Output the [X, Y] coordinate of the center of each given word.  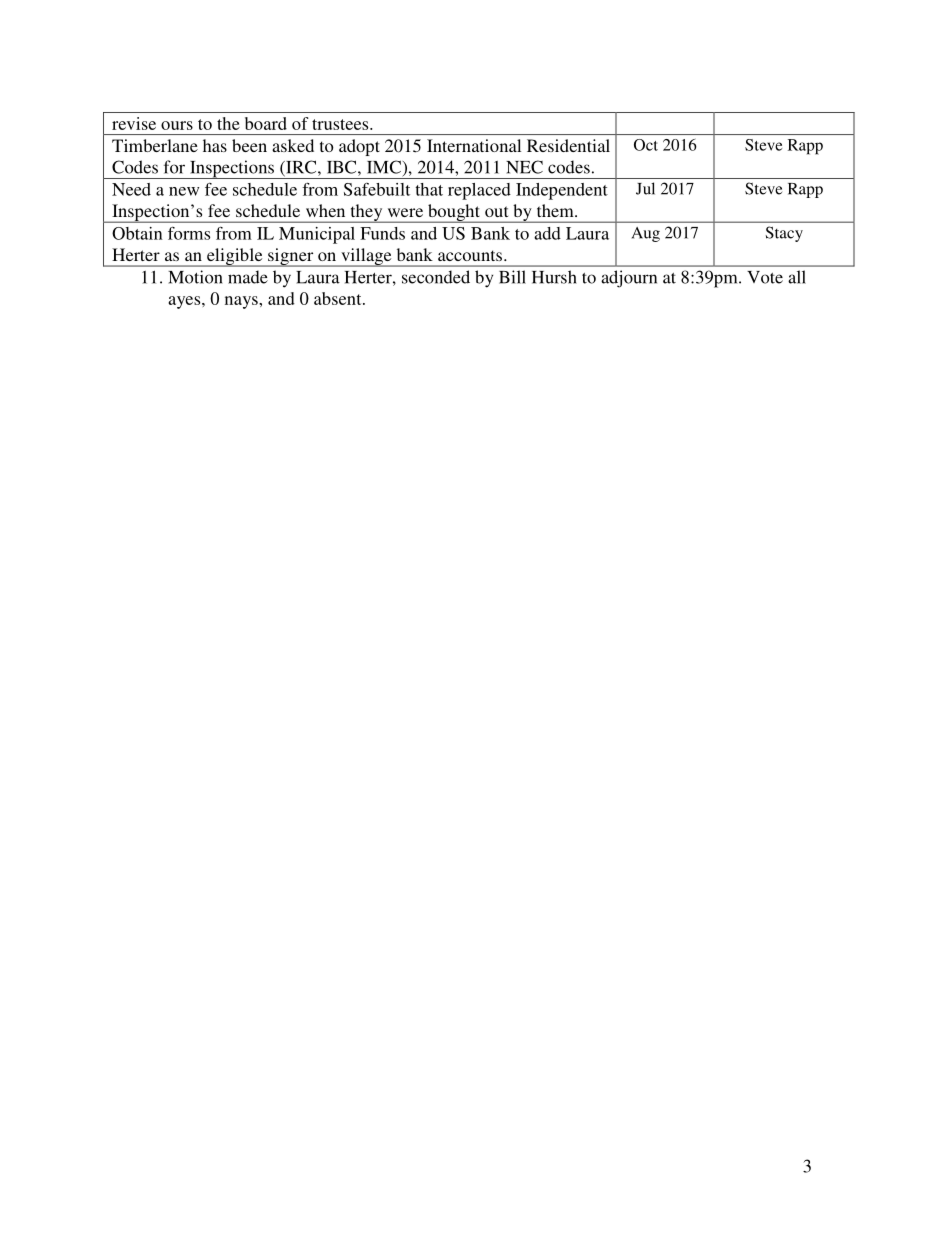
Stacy [784, 234]
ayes [185, 302]
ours [177, 125]
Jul [645, 188]
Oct [646, 145]
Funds [382, 233]
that [429, 189]
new [184, 191]
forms [189, 233]
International [474, 145]
